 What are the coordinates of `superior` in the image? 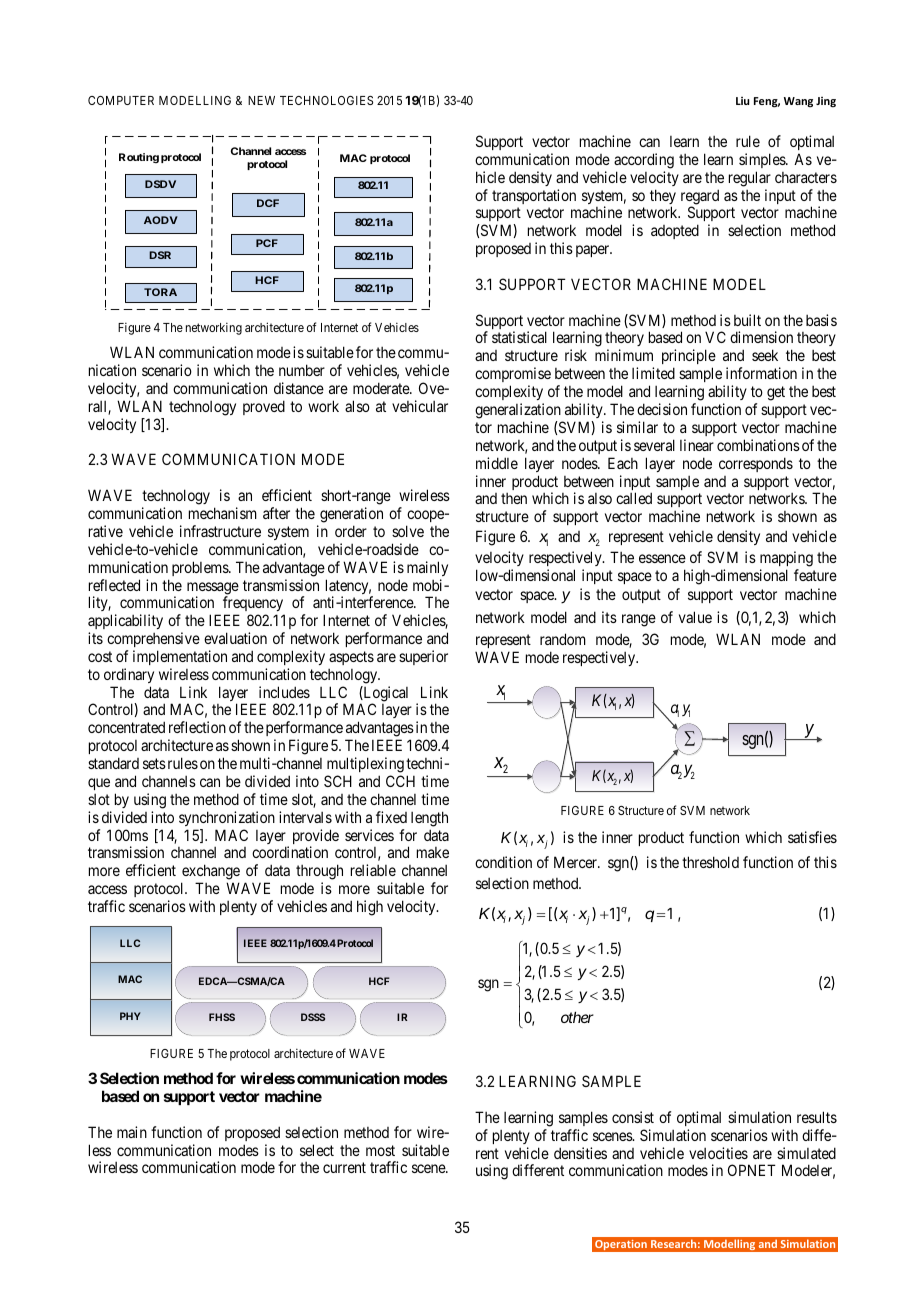 It's located at (423, 657).
